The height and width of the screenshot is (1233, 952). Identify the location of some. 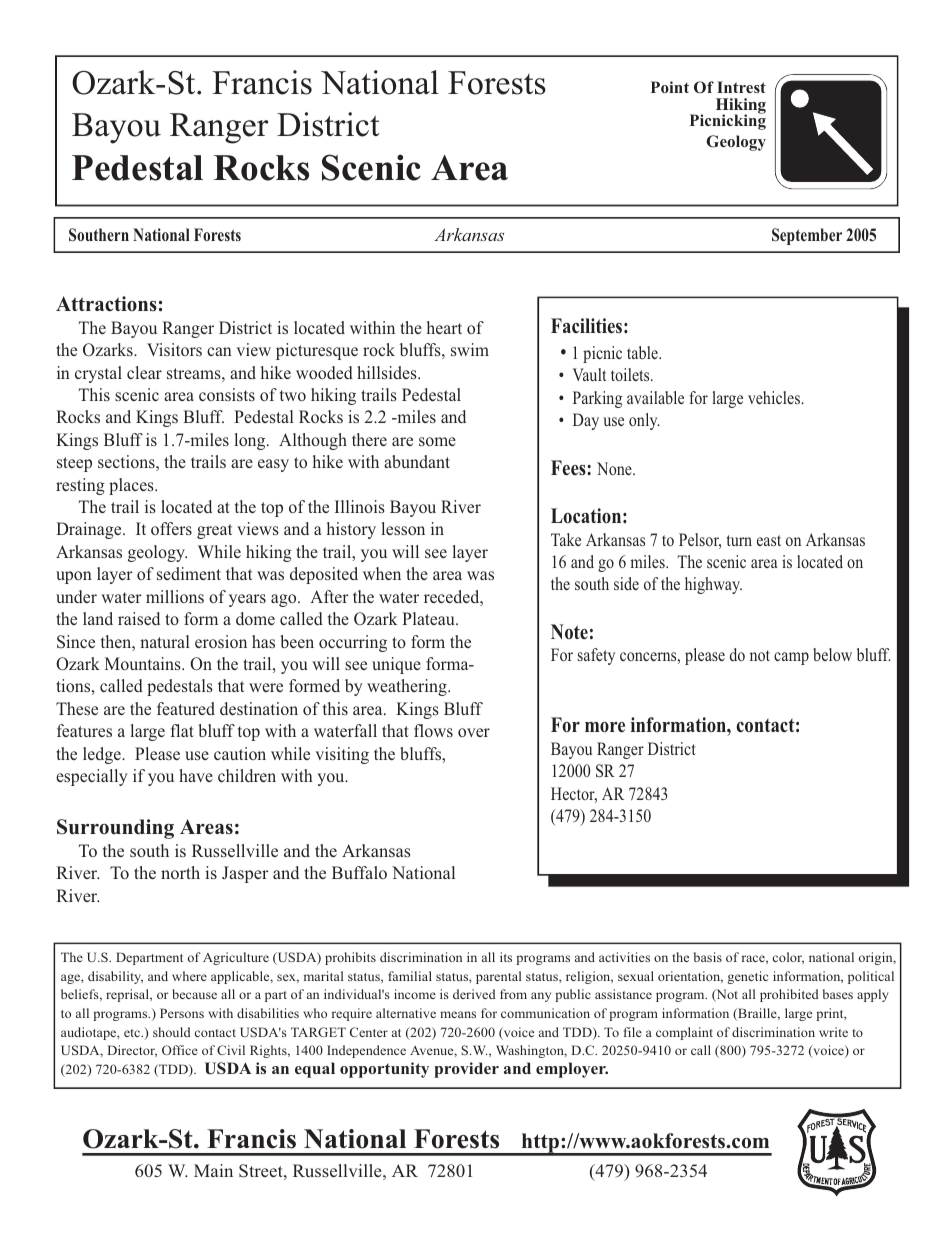
(437, 441).
